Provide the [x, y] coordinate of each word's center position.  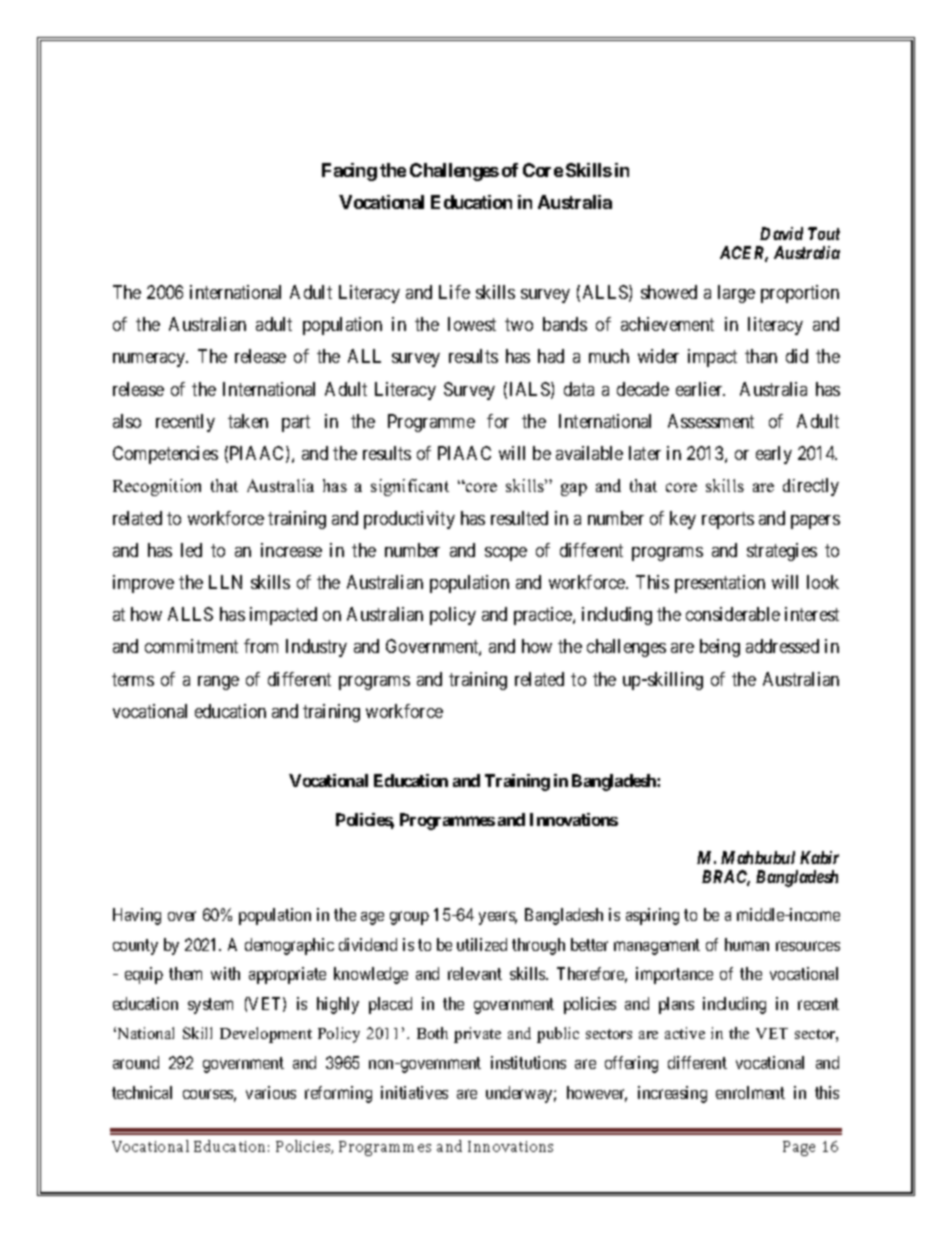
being [720, 648]
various [271, 1092]
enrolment [750, 1092]
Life [454, 292]
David [781, 233]
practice [544, 616]
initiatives [414, 1092]
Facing [349, 172]
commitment [191, 646]
